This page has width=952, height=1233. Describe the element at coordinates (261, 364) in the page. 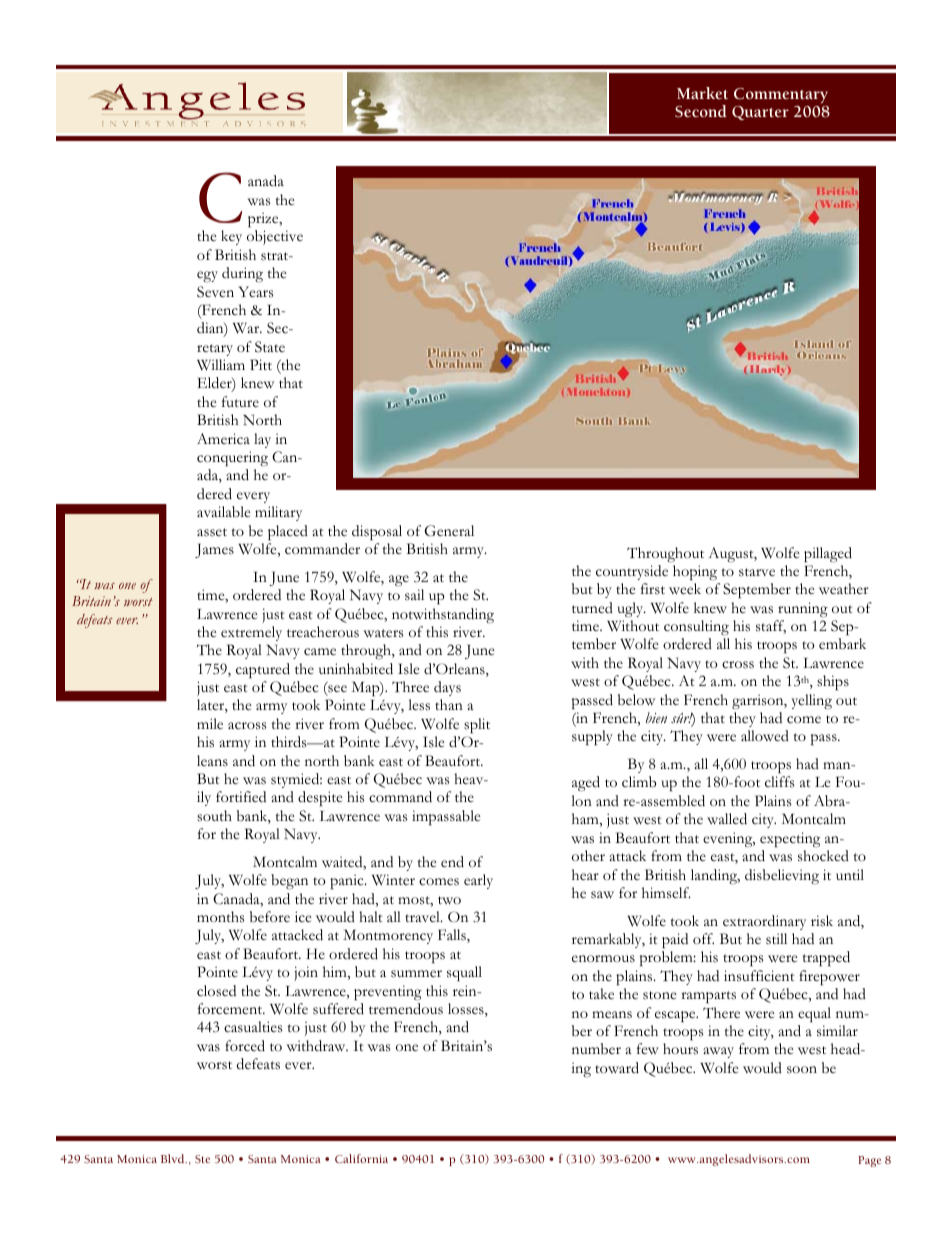

I see `Pitt` at that location.
